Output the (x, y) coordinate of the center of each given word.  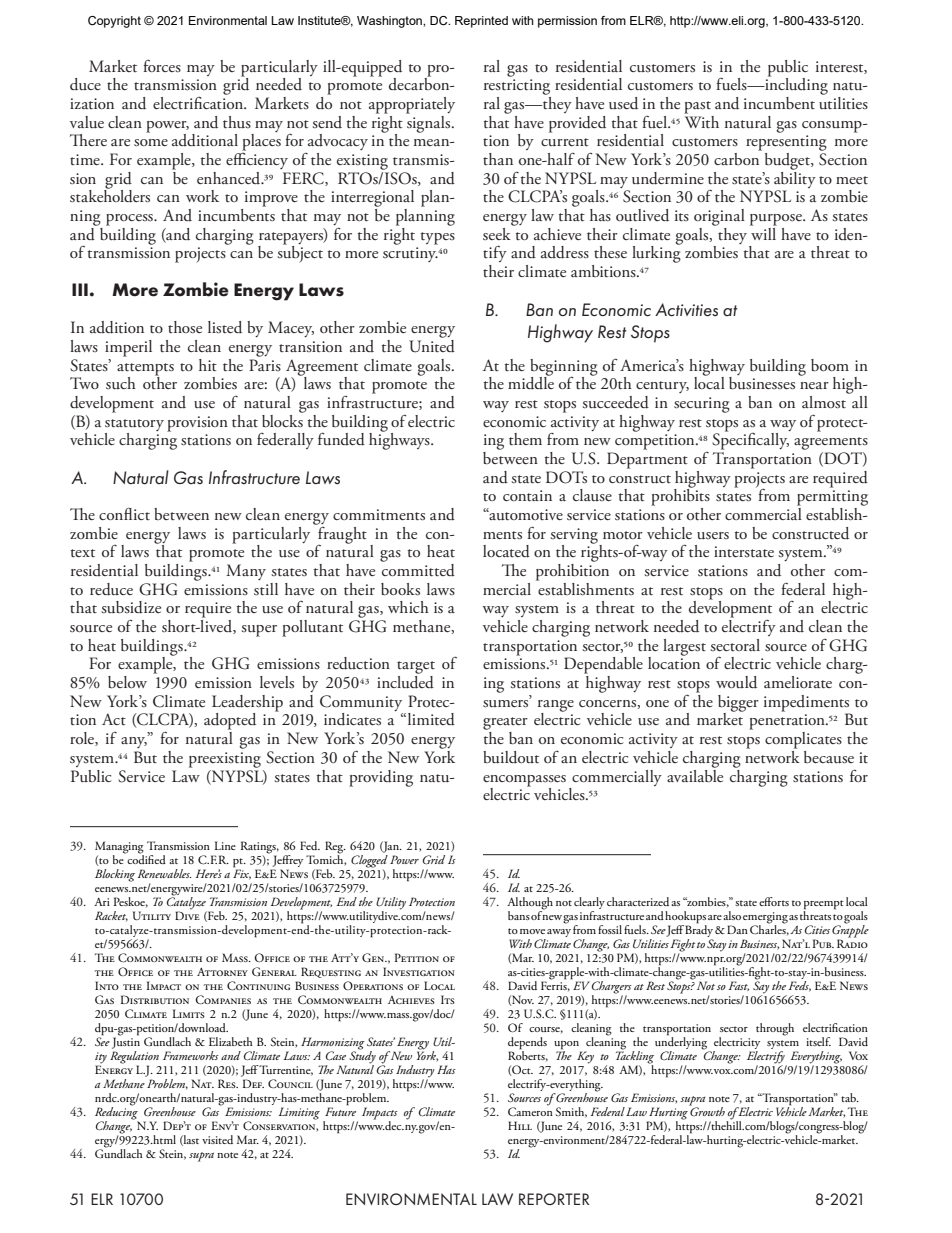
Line (225, 845)
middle (531, 382)
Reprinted (481, 22)
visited (217, 1139)
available (695, 774)
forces (162, 66)
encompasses (524, 781)
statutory (134, 425)
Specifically (750, 440)
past (697, 107)
